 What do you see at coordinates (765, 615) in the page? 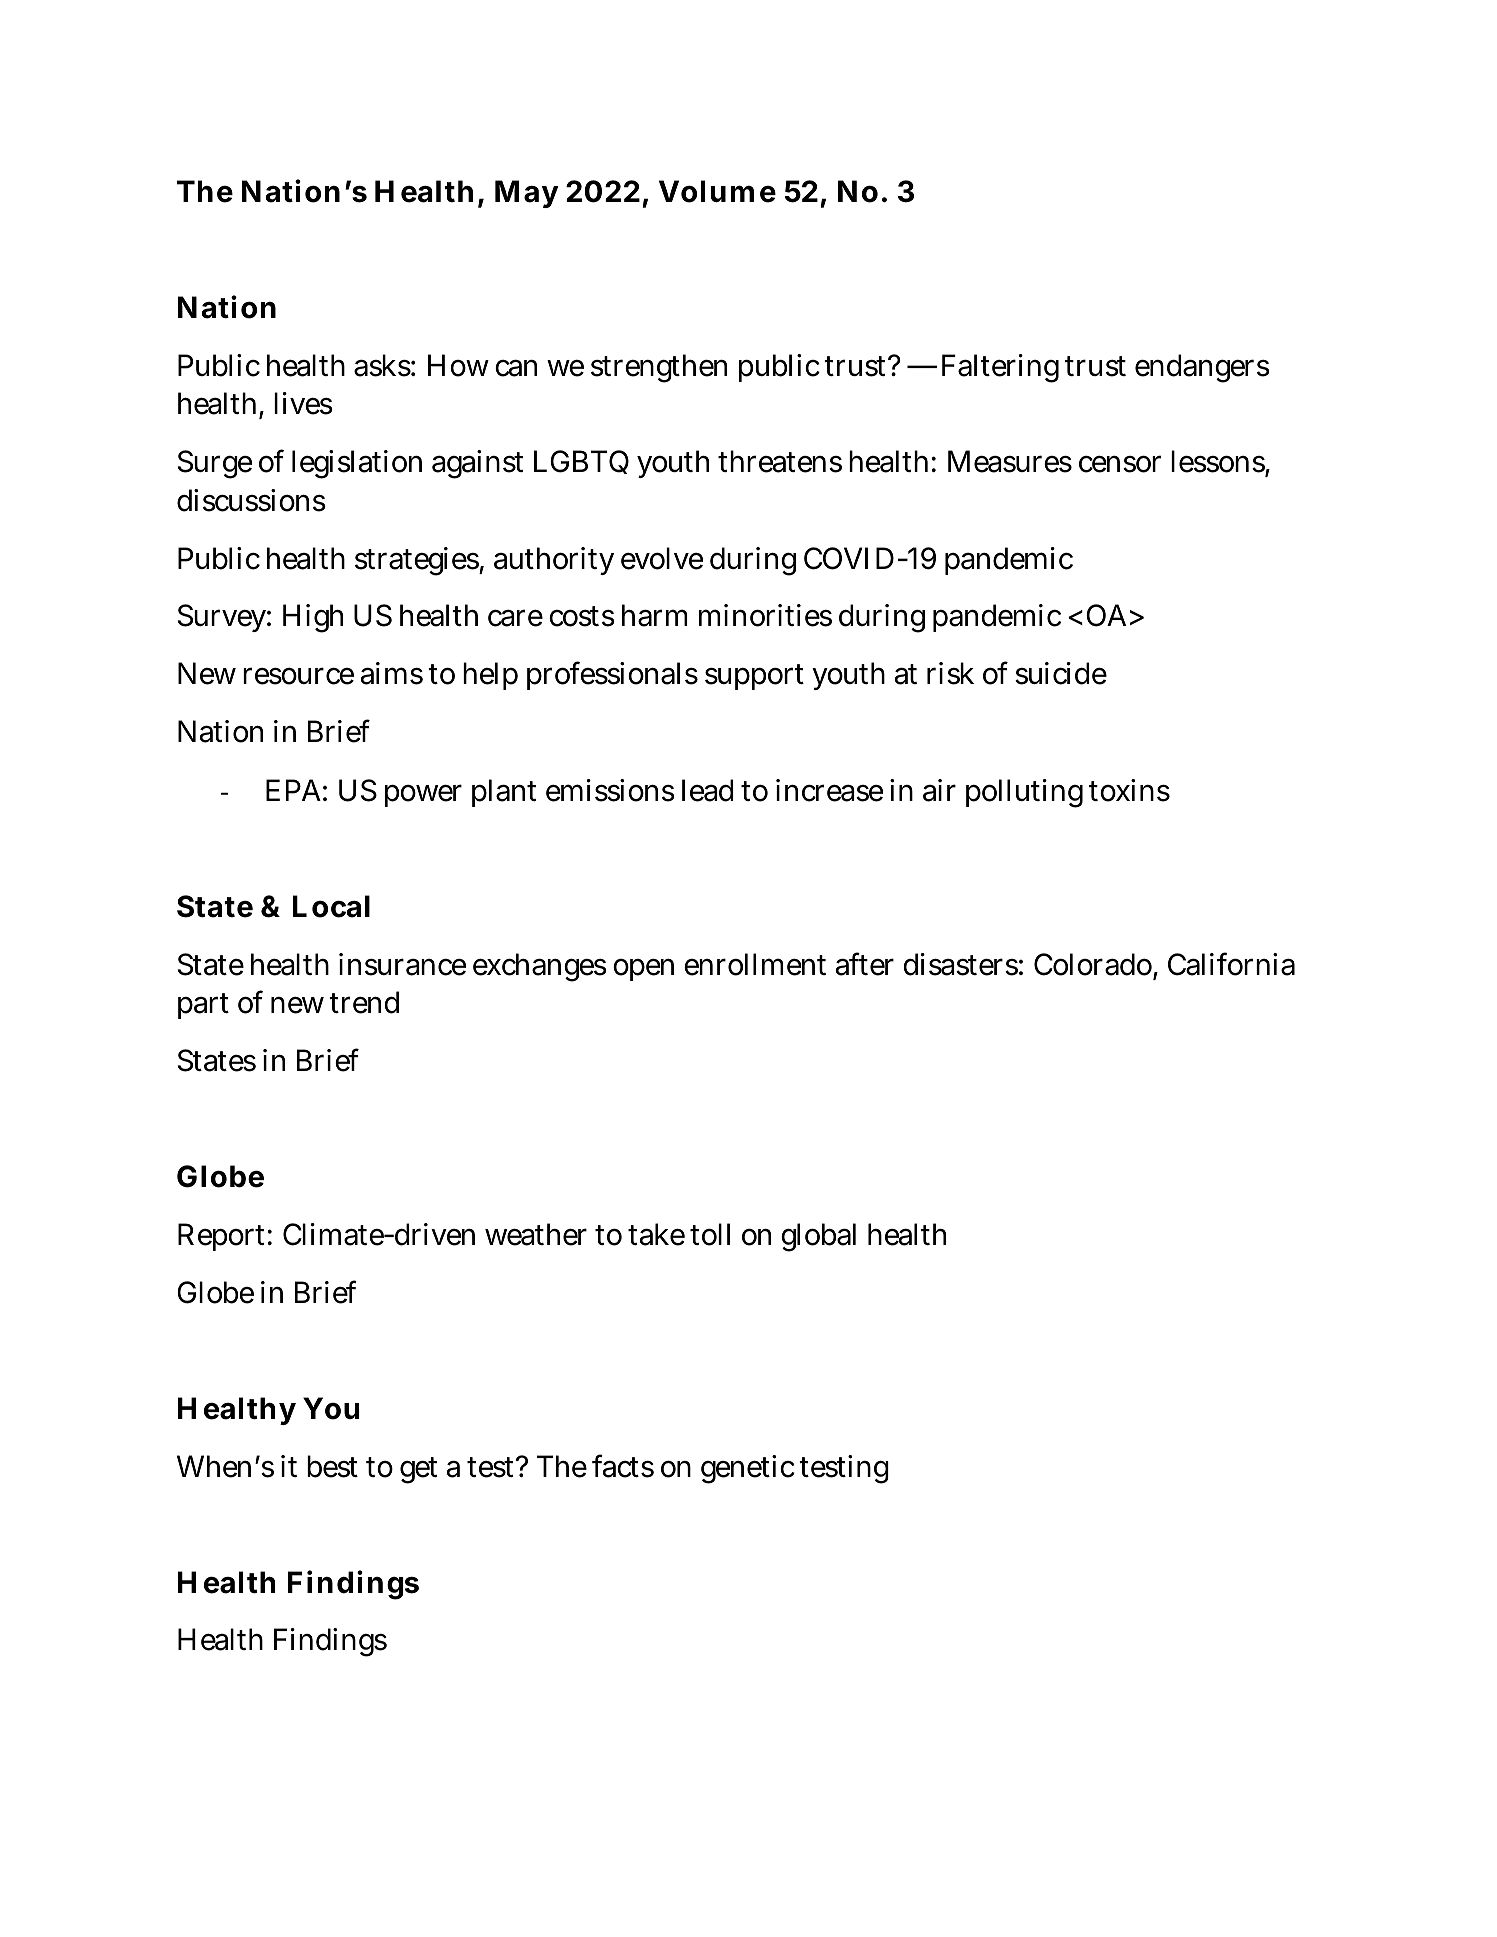
I see `minorities` at bounding box center [765, 615].
